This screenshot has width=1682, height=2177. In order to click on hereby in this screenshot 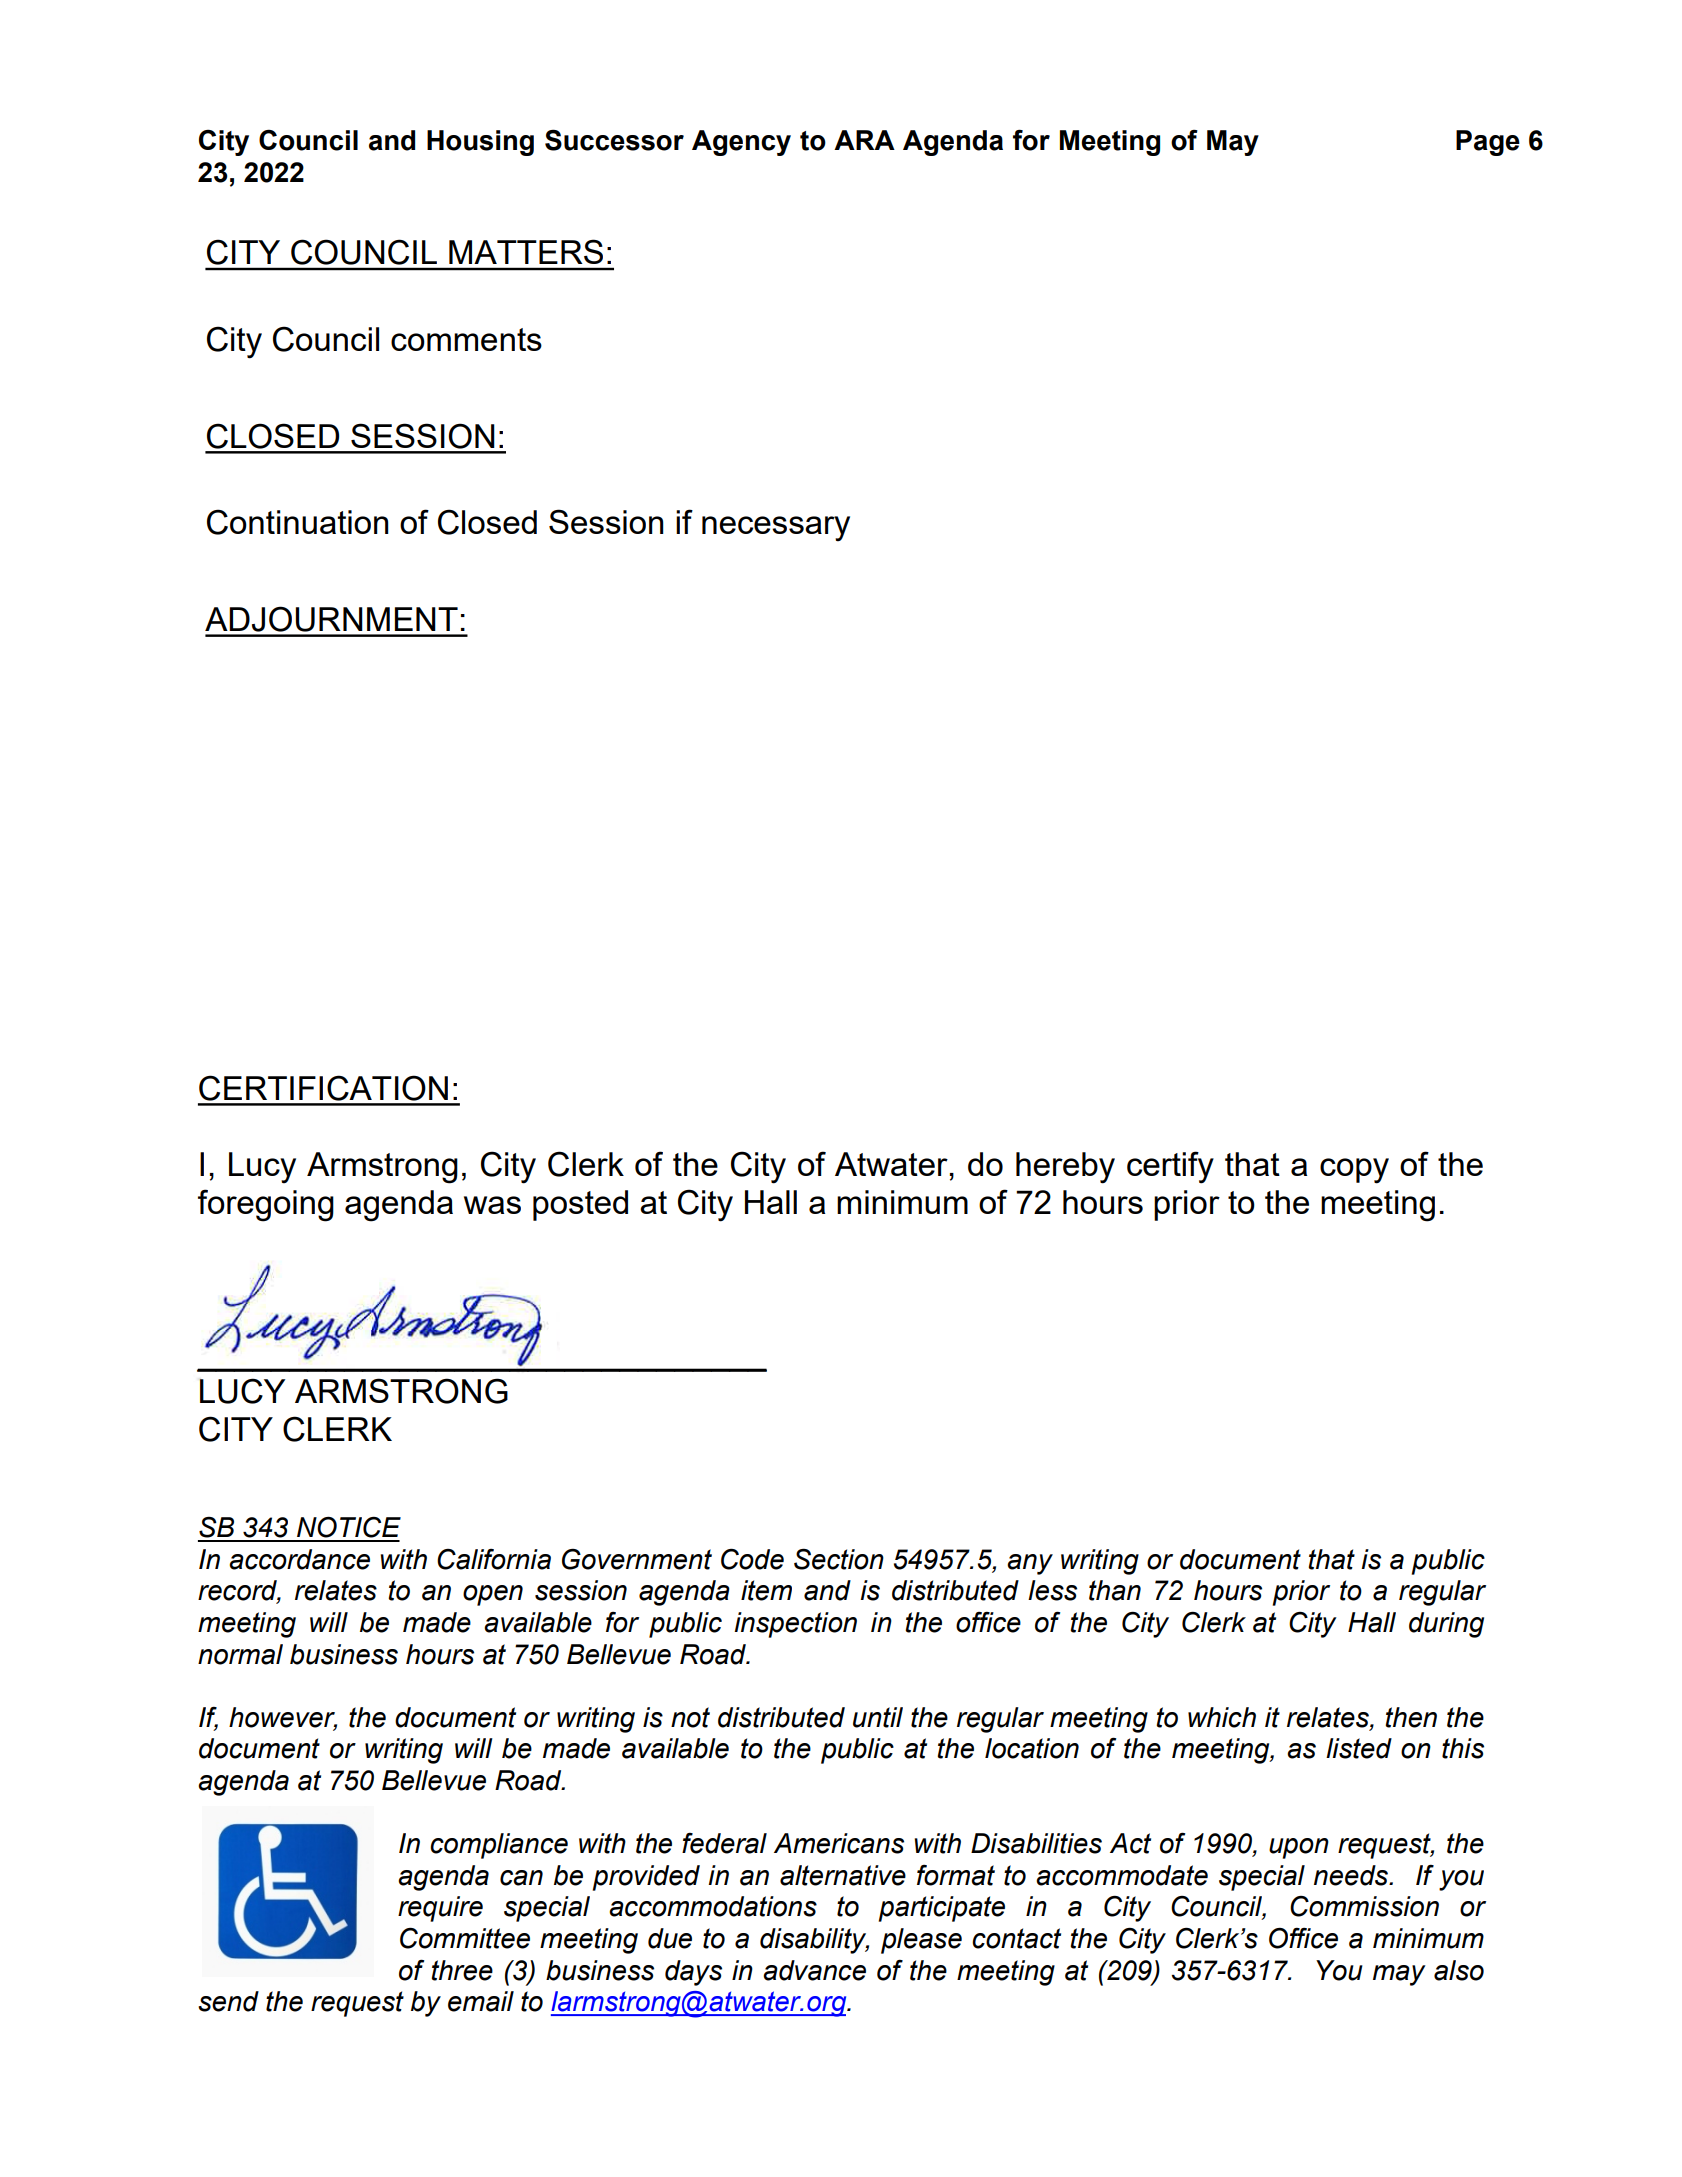, I will do `click(1065, 1168)`.
